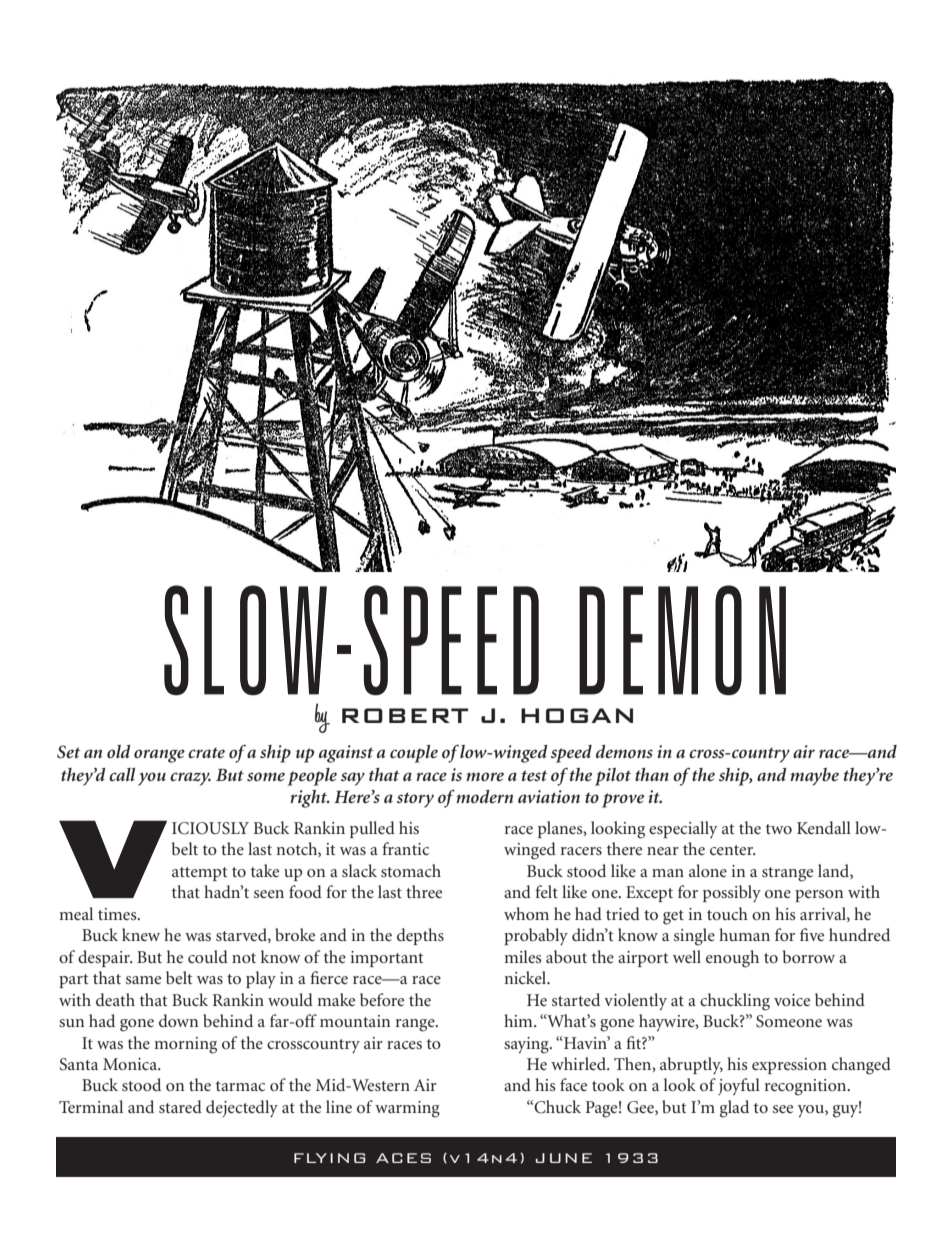 The height and width of the document is (1233, 952). I want to click on enough, so click(732, 959).
